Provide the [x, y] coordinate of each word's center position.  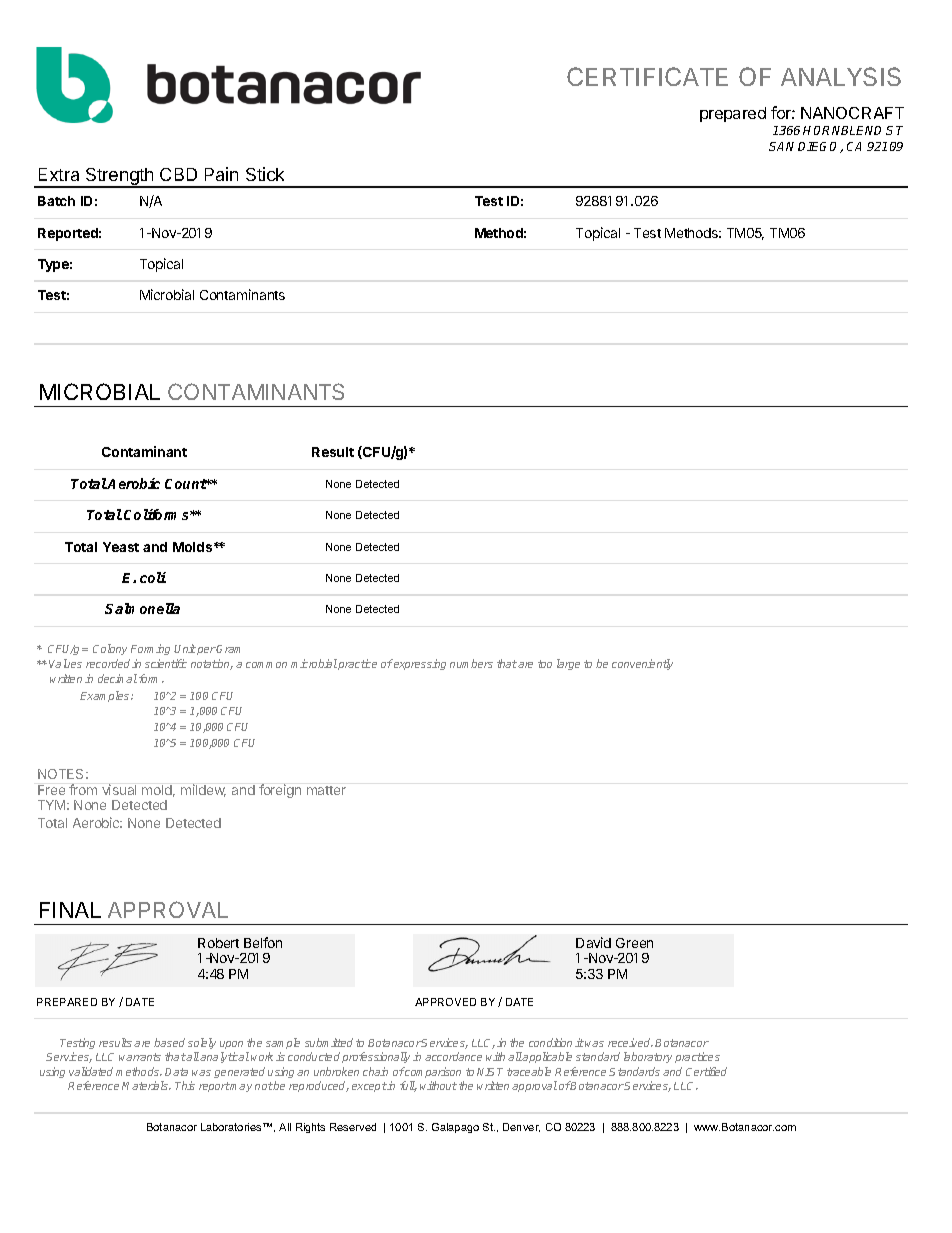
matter [326, 790]
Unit [185, 648]
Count [186, 484]
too [545, 664]
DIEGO [820, 147]
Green [634, 943]
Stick [265, 174]
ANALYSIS [841, 76]
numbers [471, 663]
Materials [146, 1085]
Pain [221, 174]
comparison [432, 1072]
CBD [178, 174]
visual [119, 789]
